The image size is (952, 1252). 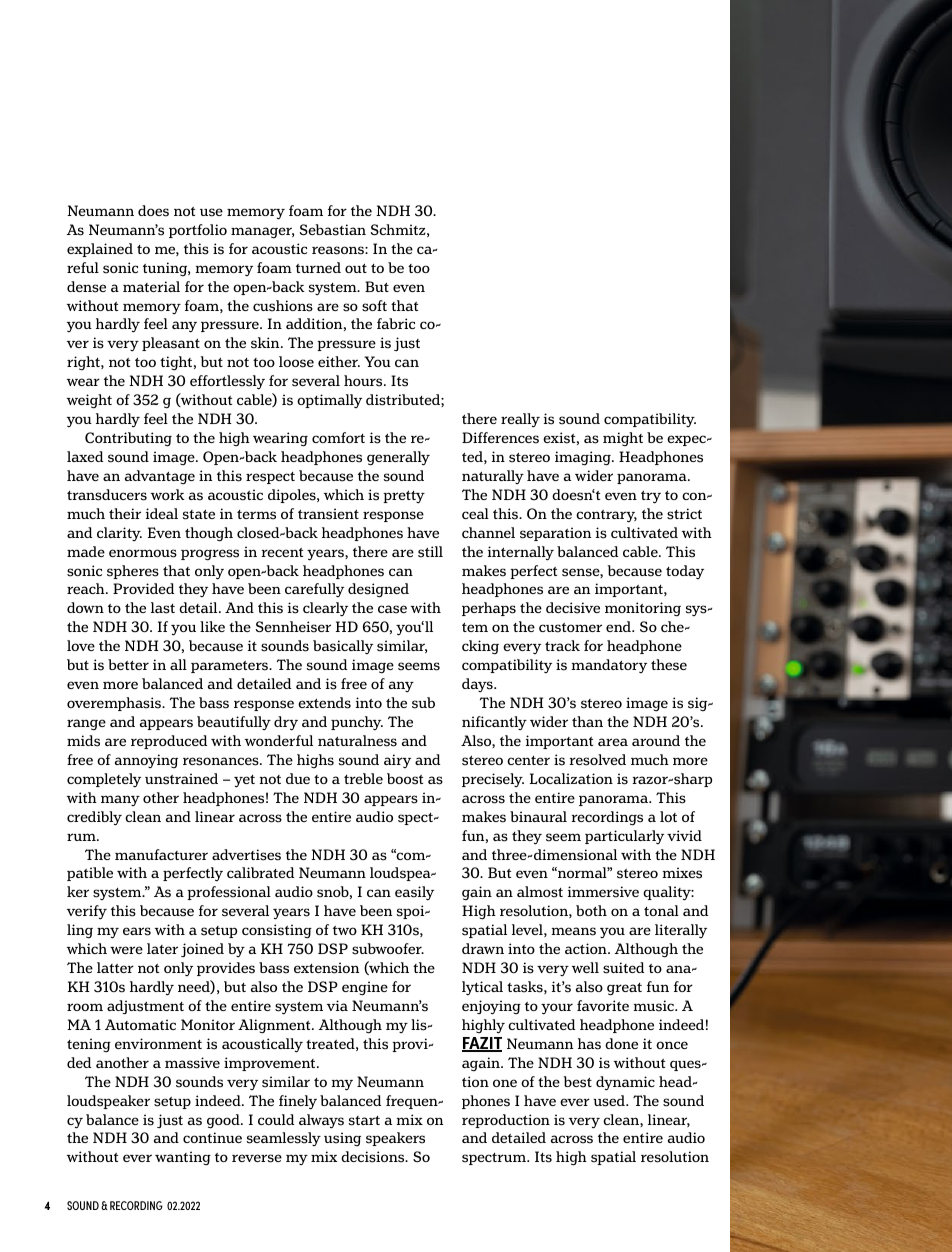 What do you see at coordinates (610, 1101) in the screenshot?
I see `used` at bounding box center [610, 1101].
